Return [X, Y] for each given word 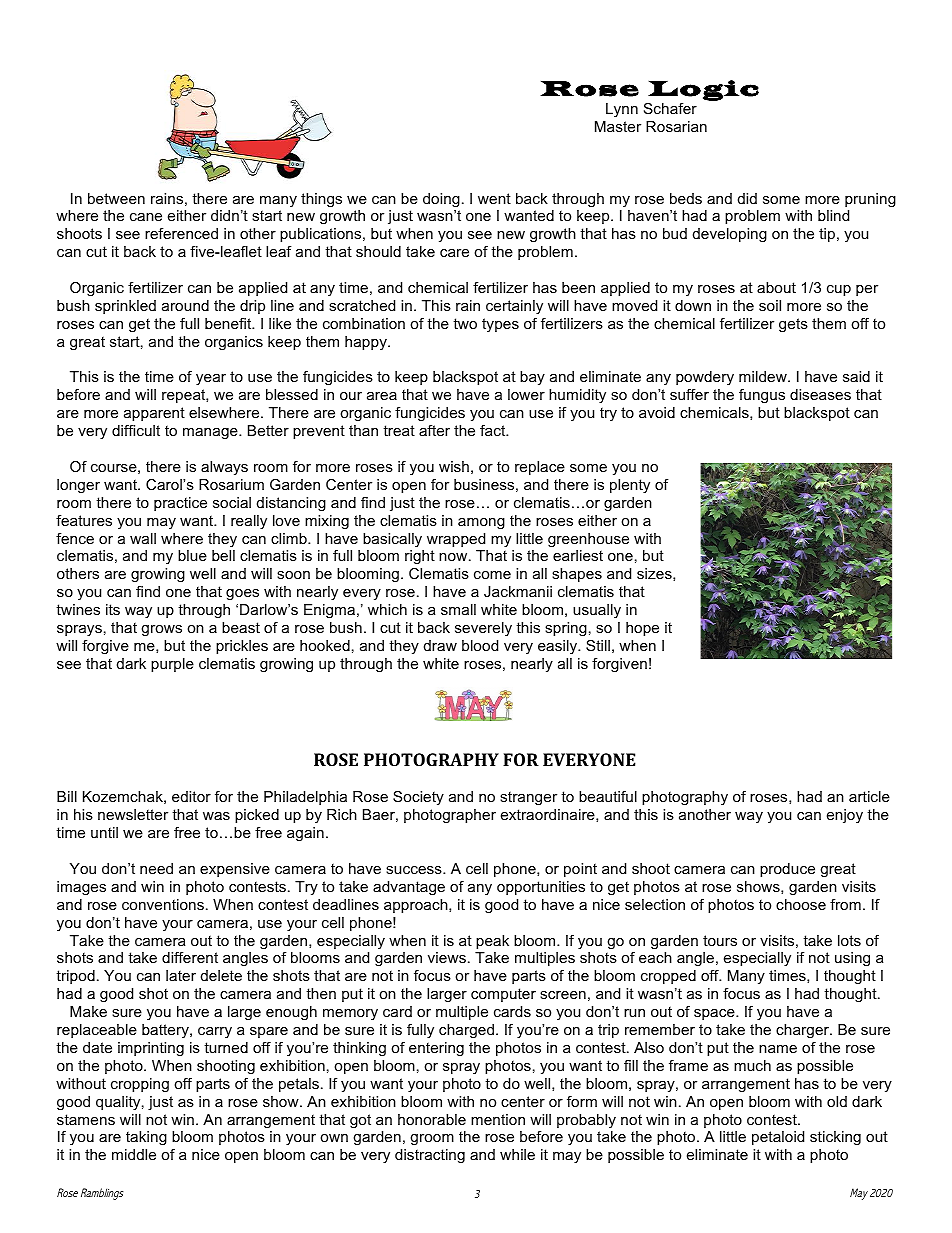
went [494, 198]
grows [161, 630]
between [116, 198]
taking [146, 1138]
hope [642, 629]
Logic [703, 90]
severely [483, 629]
